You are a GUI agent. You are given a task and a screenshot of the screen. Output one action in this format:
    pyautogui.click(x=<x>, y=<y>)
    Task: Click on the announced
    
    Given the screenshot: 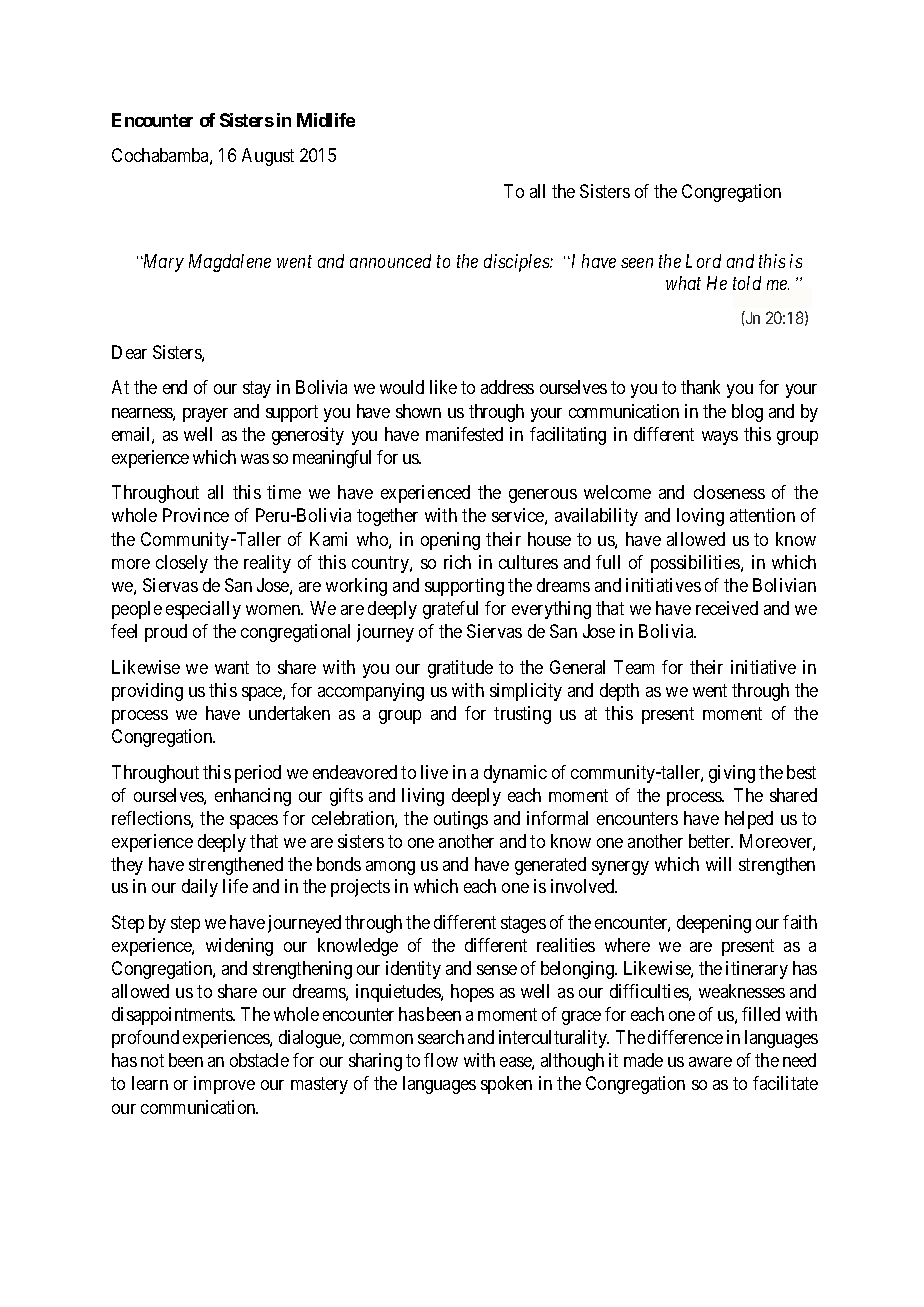 What is the action you would take?
    pyautogui.click(x=390, y=261)
